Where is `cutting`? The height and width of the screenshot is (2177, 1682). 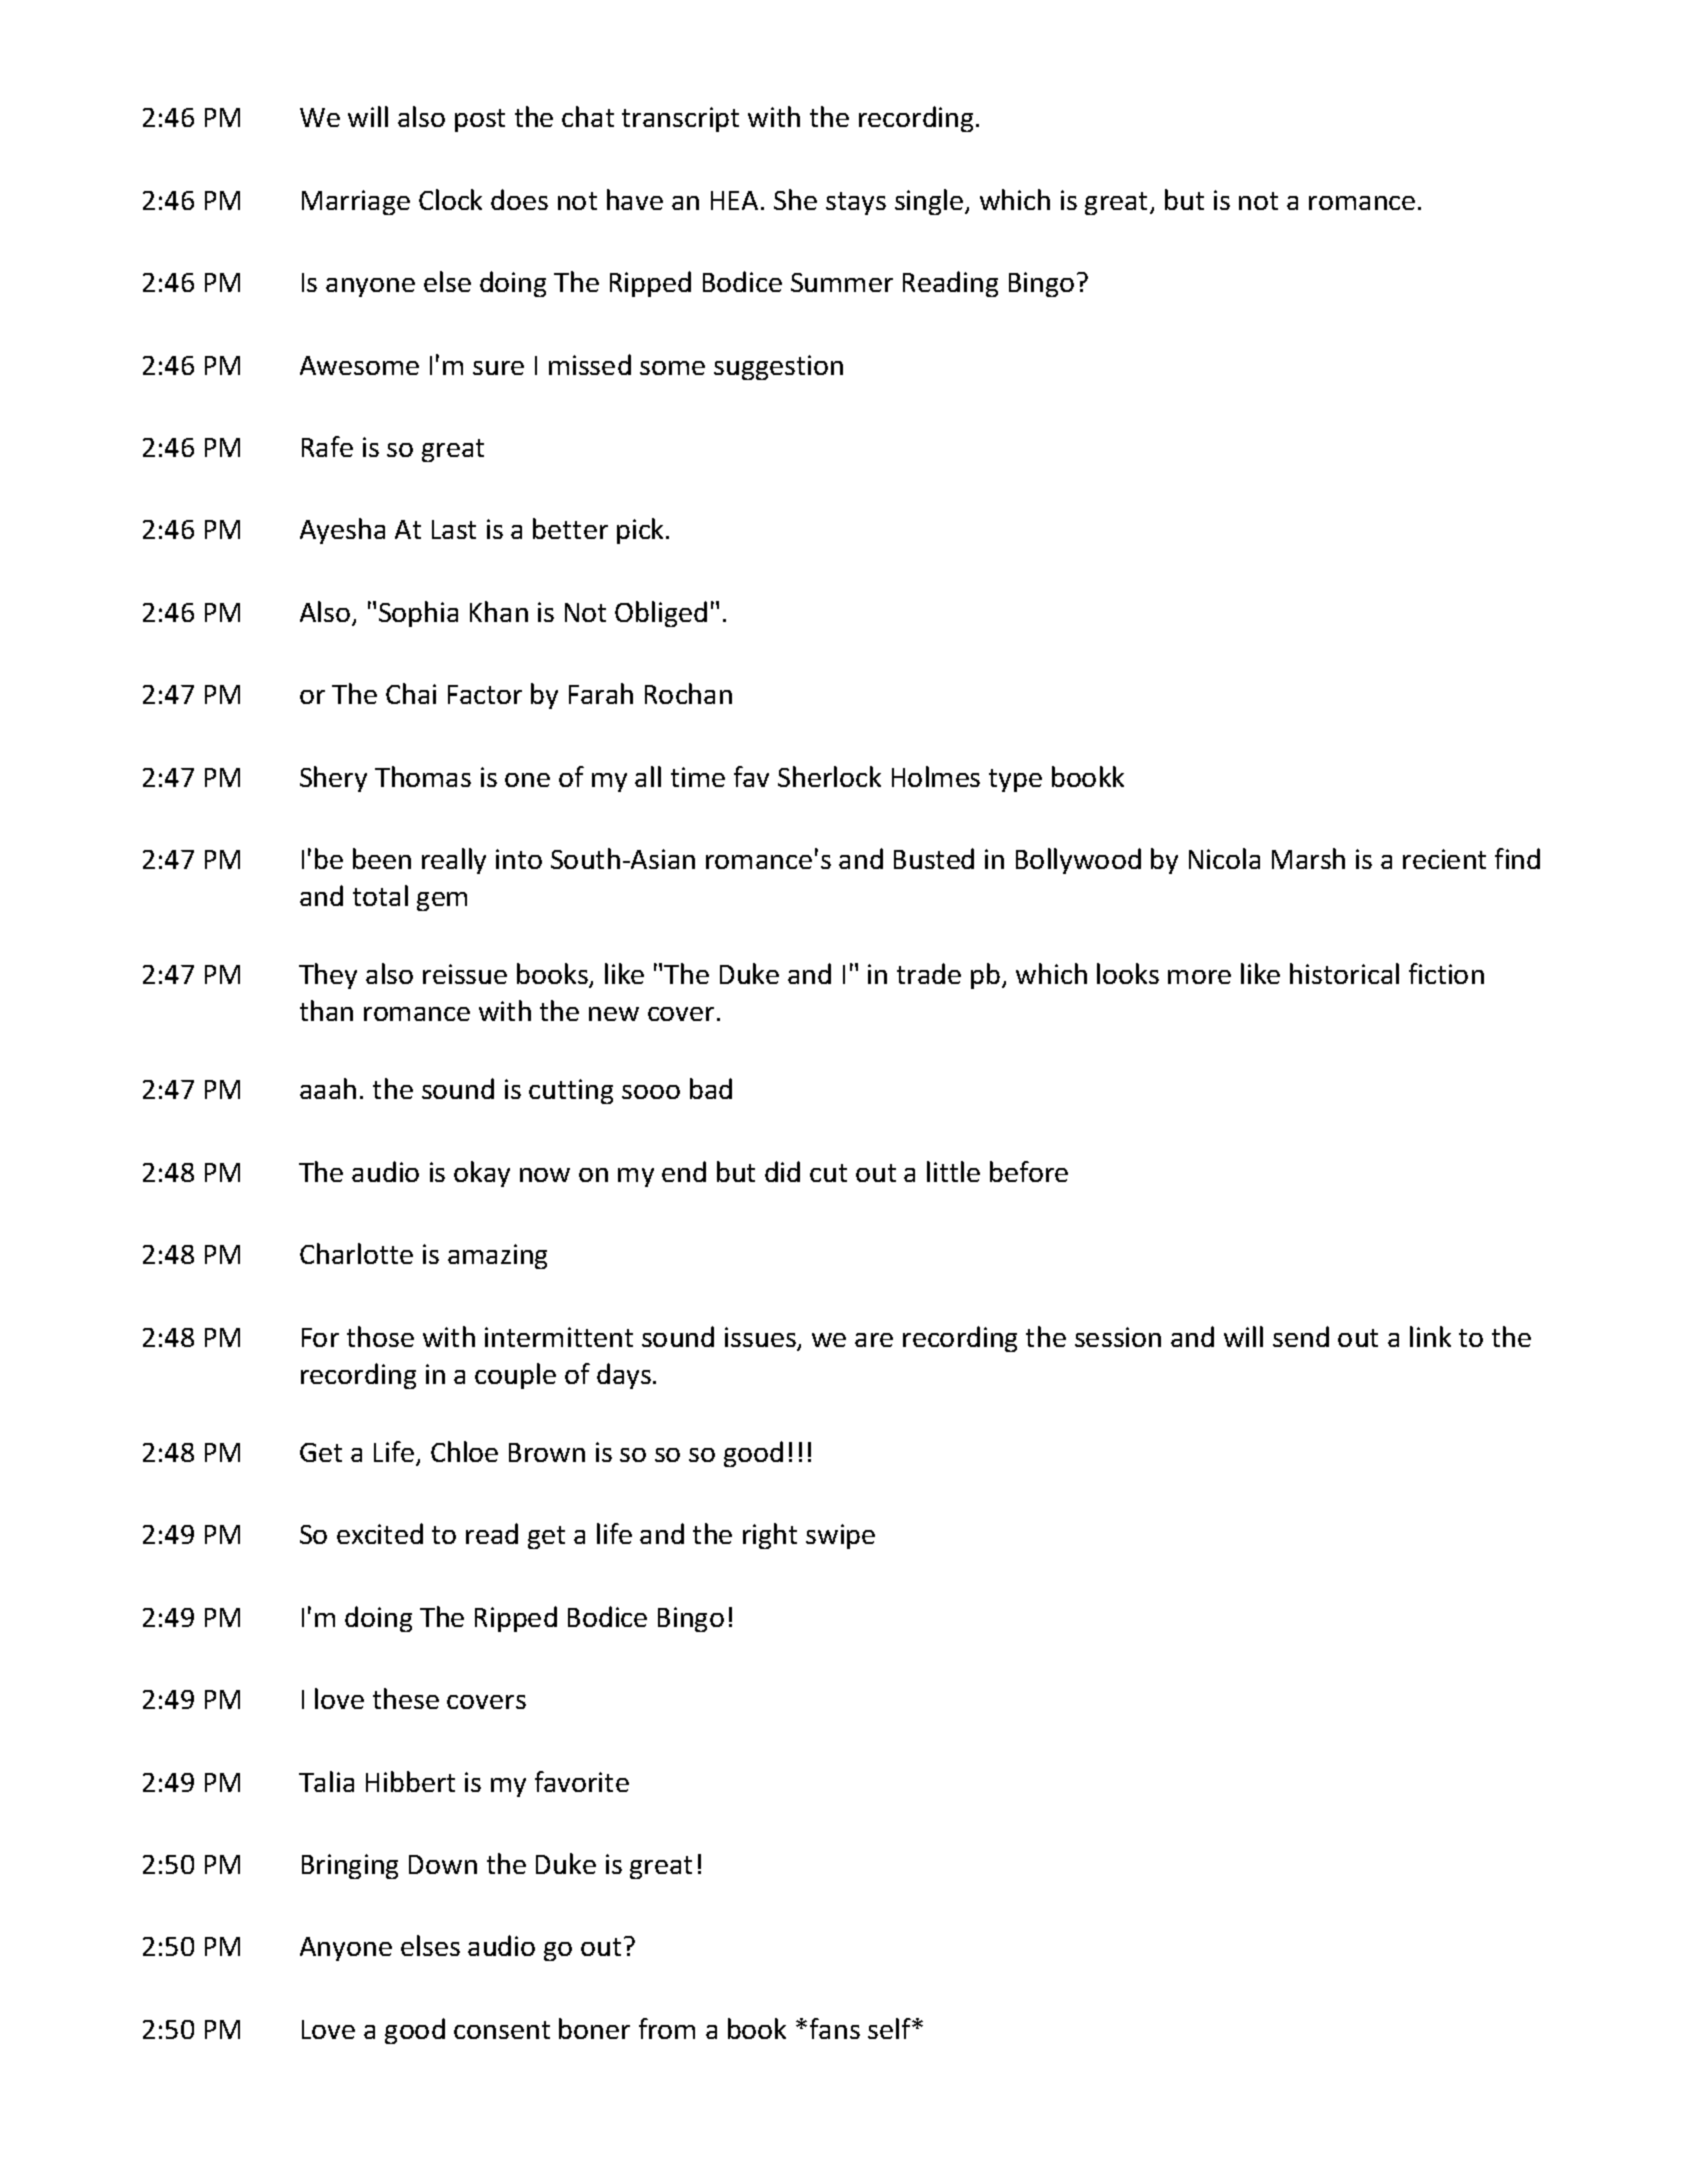 cutting is located at coordinates (571, 1091).
